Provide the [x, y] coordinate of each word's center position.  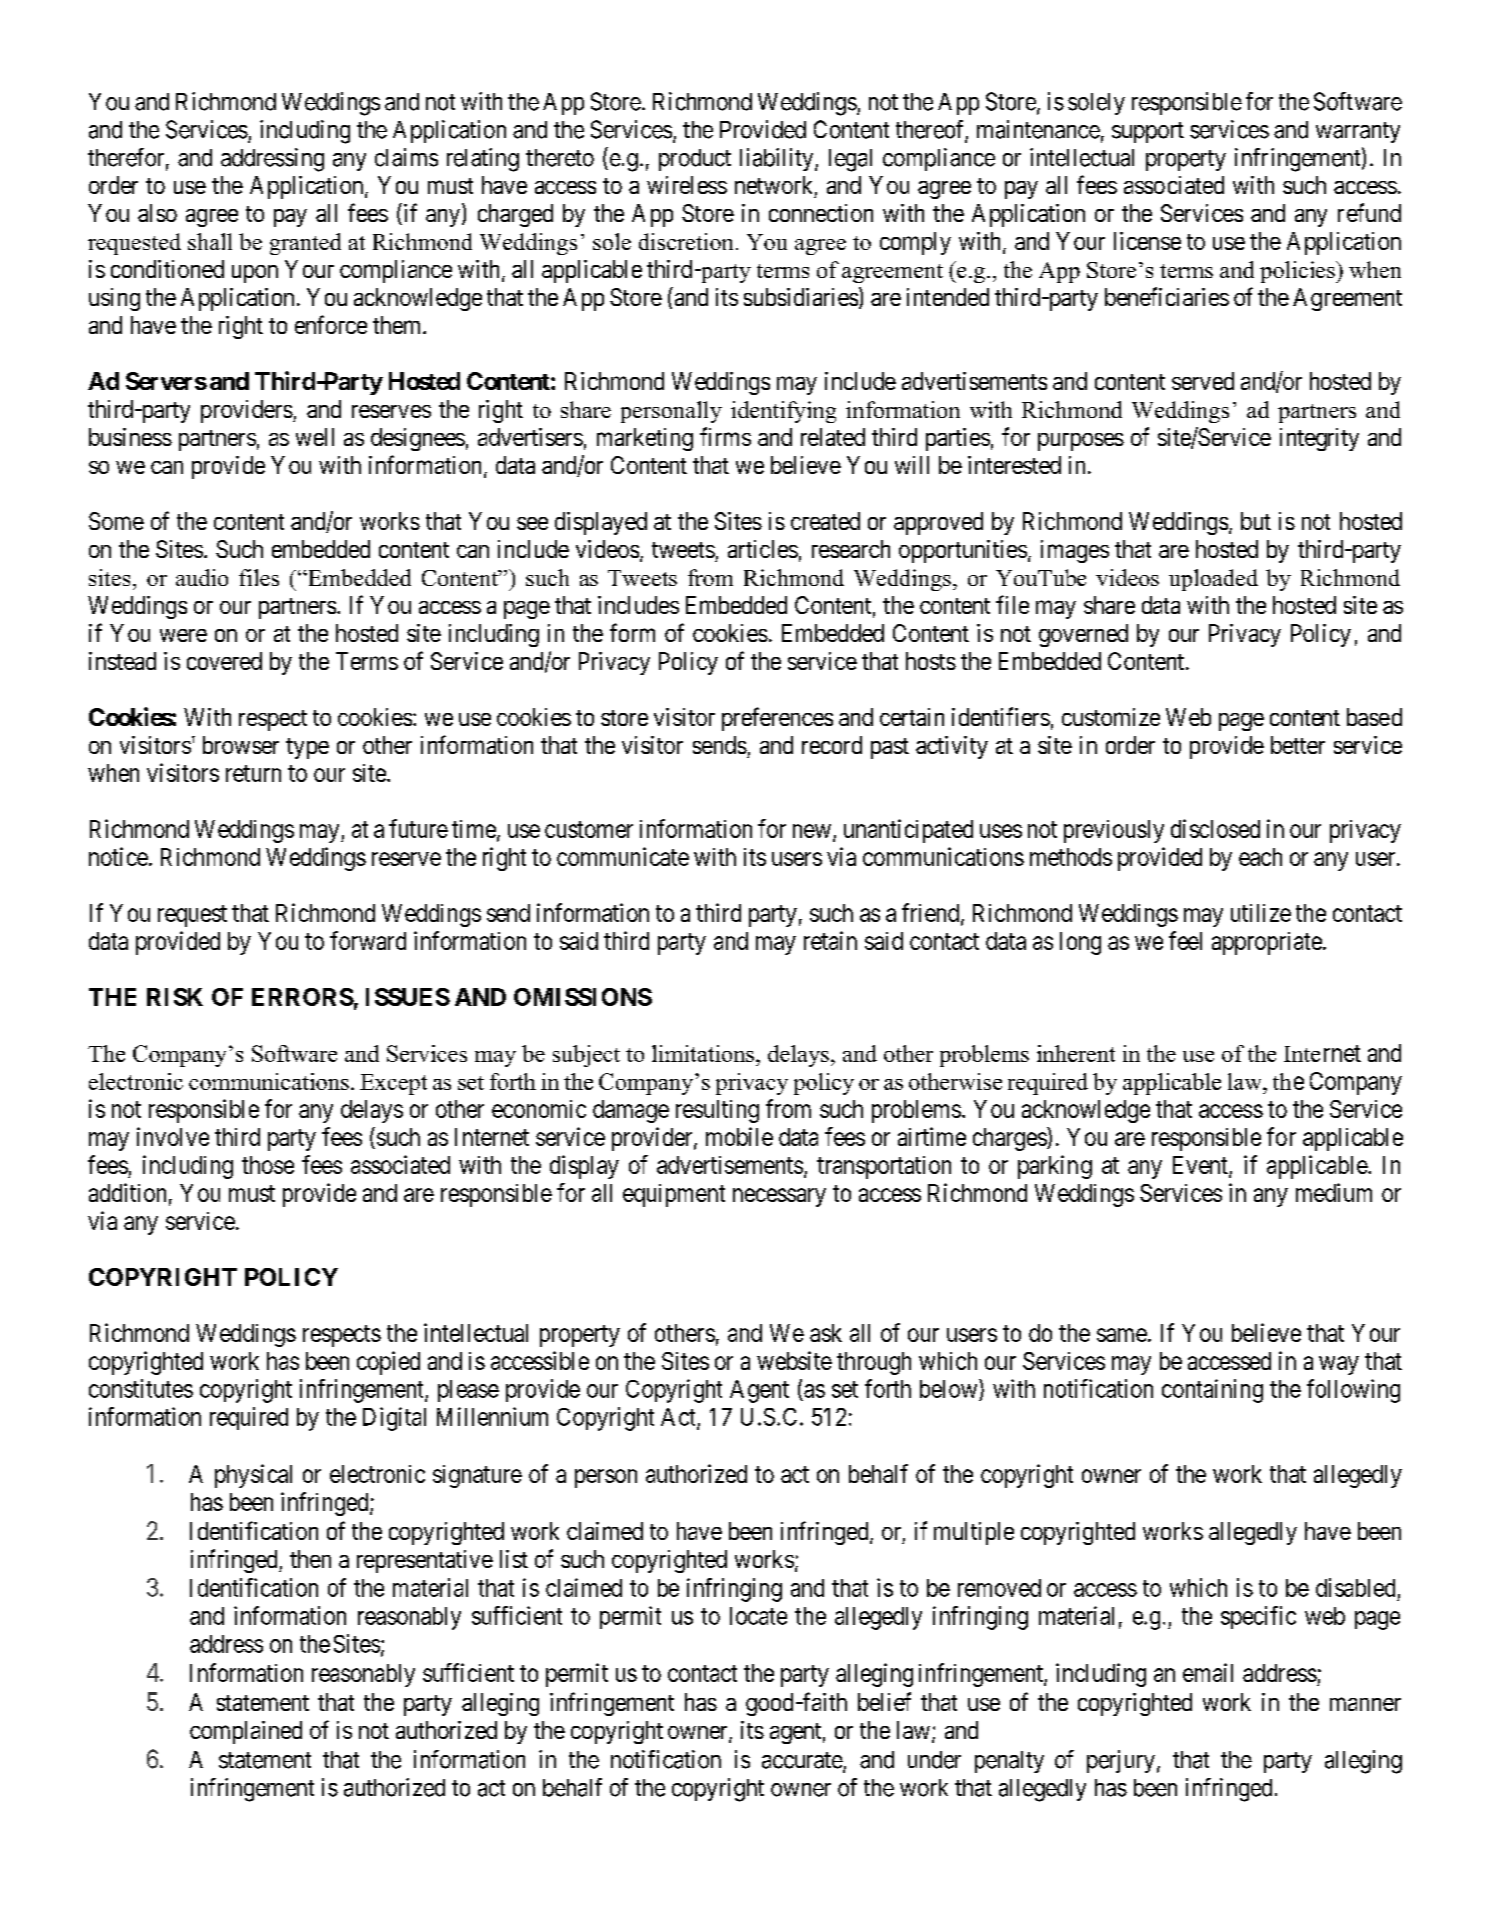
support [1148, 132]
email [1208, 1672]
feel [1185, 940]
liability [778, 159]
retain [830, 940]
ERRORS [303, 997]
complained [246, 1732]
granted [305, 244]
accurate [803, 1761]
